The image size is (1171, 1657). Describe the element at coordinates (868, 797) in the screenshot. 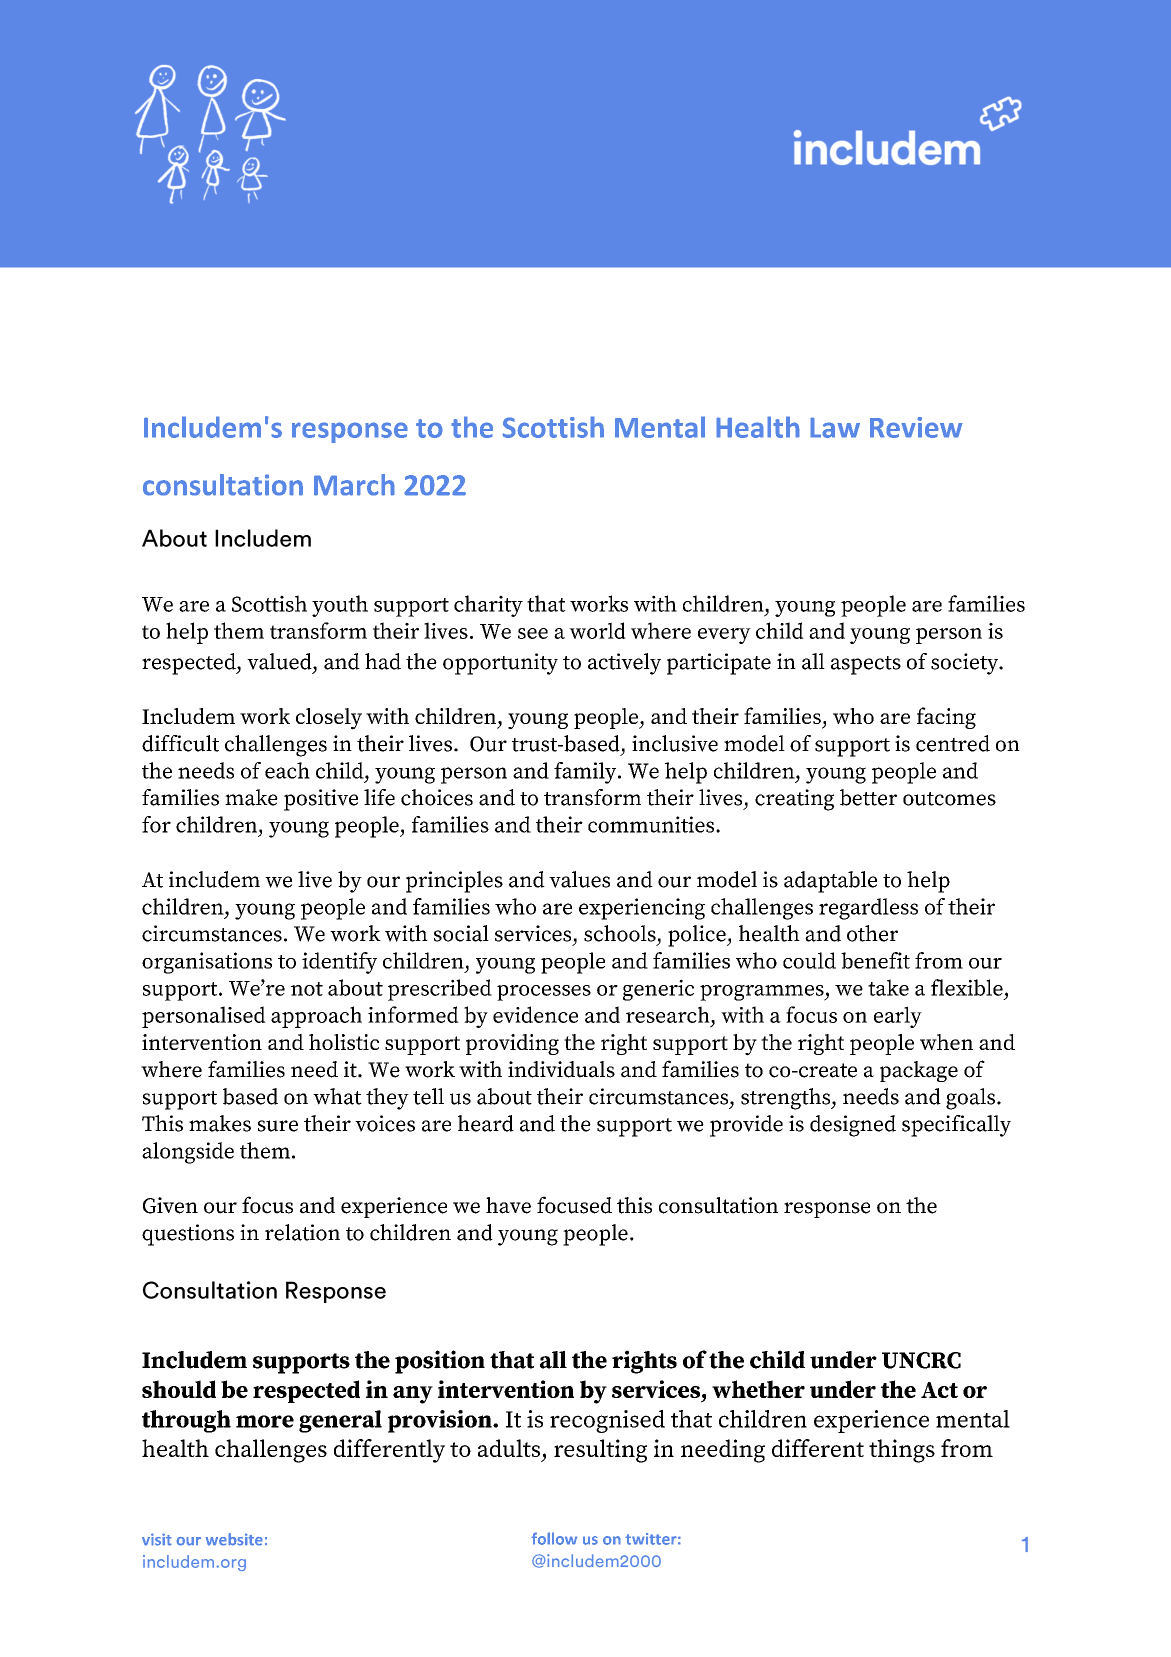

I see `better` at that location.
